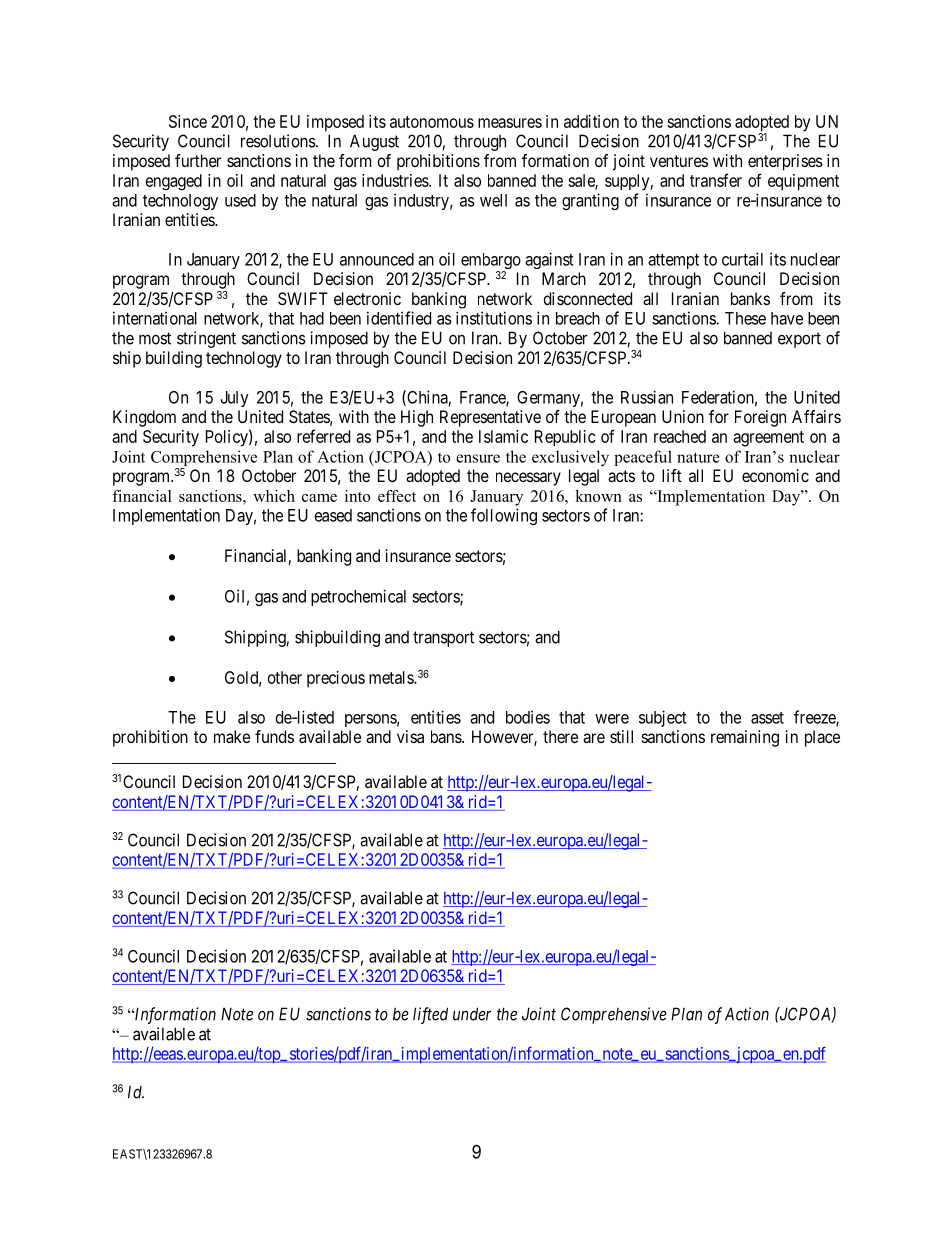 The image size is (952, 1233). I want to click on further, so click(198, 160).
